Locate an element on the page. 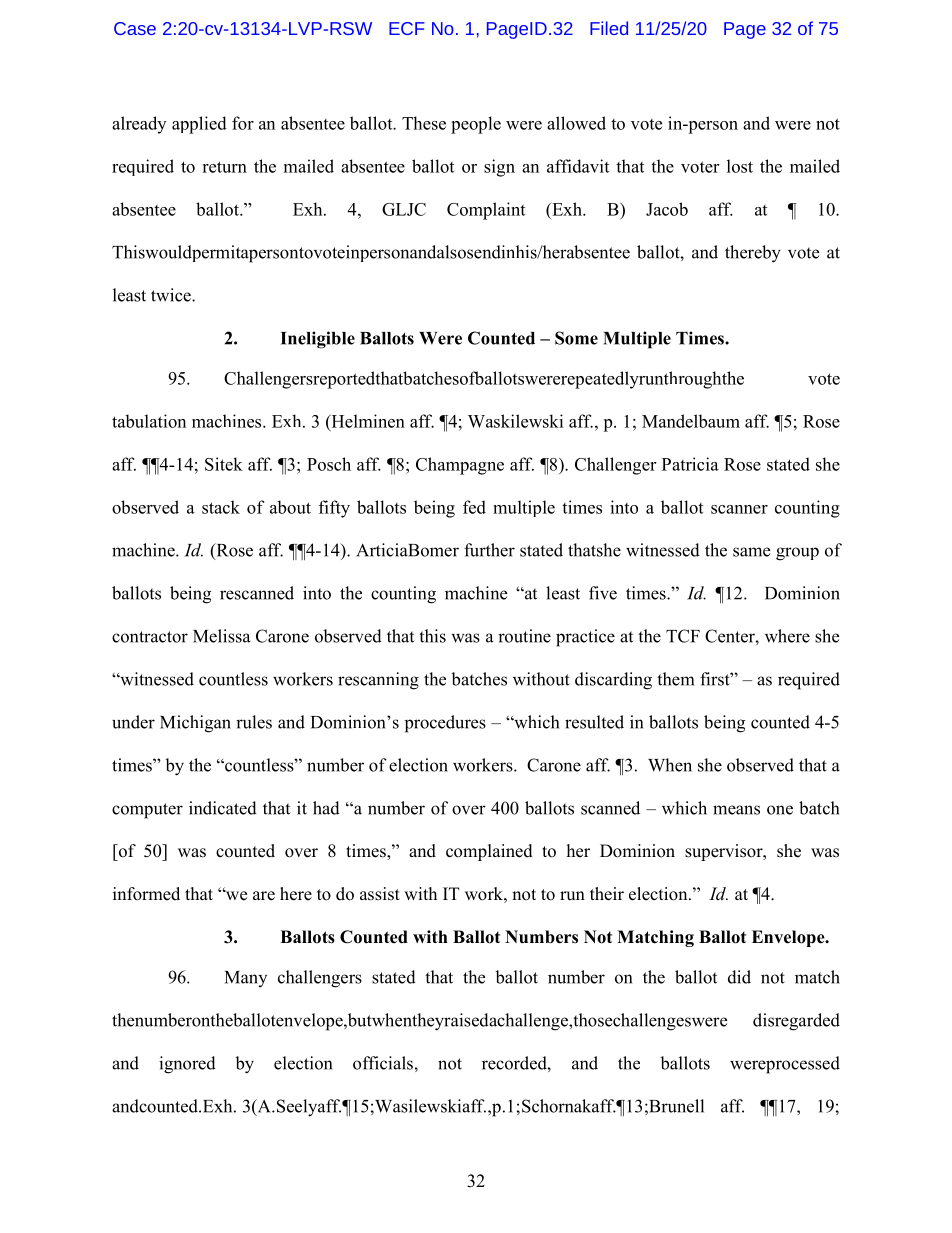 This image has height=1233, width=952. same is located at coordinates (751, 552).
